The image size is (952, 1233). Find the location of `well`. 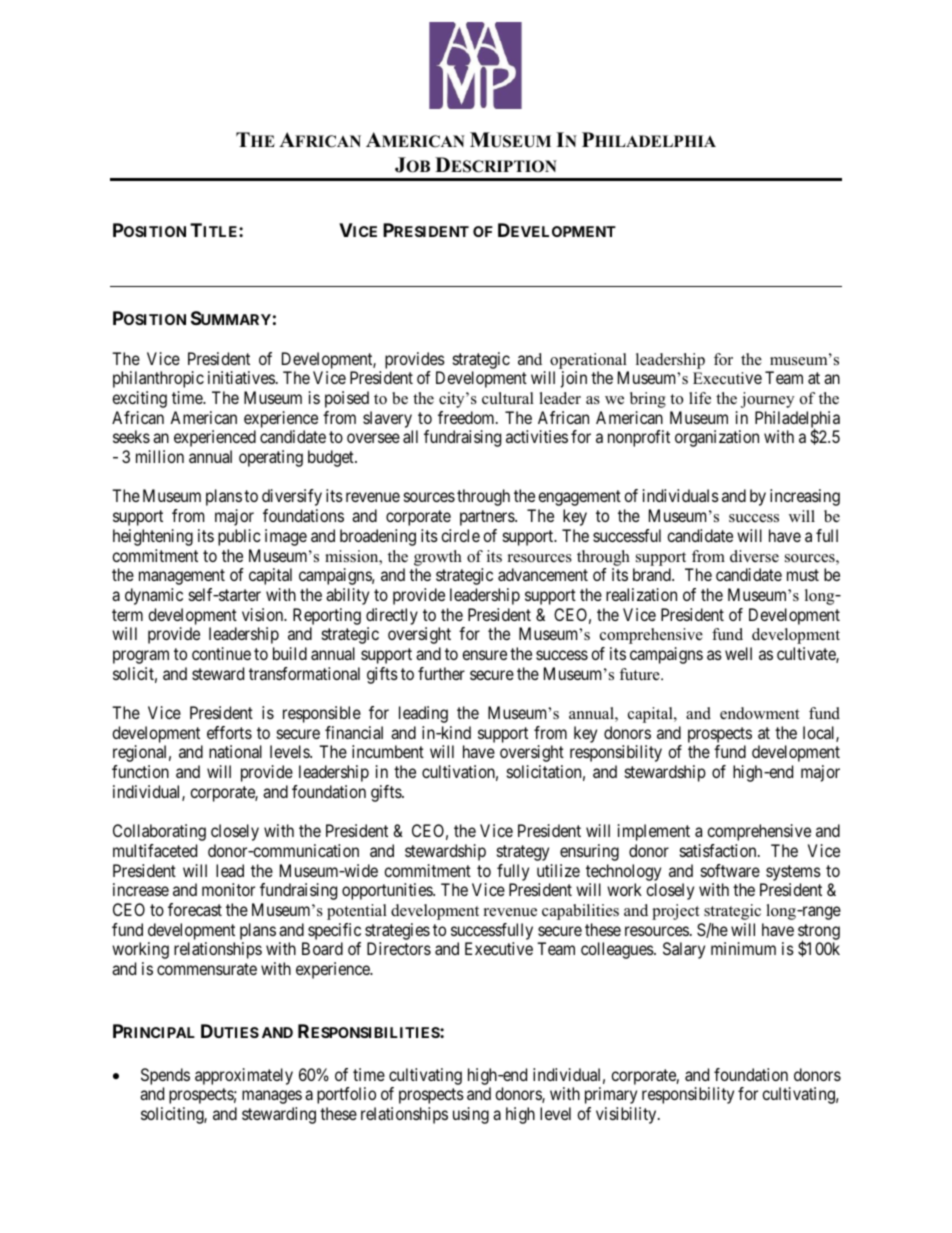

well is located at coordinates (738, 653).
